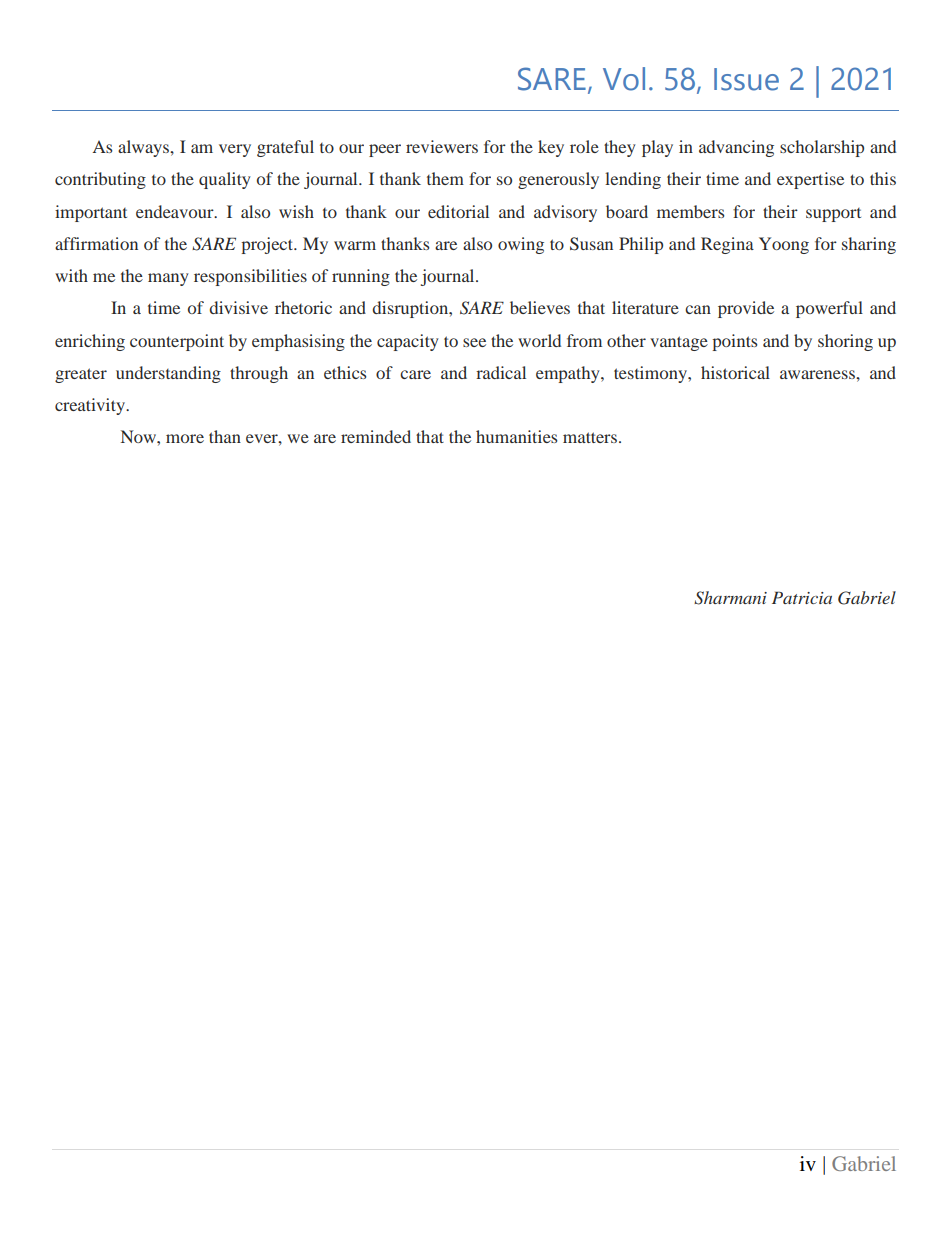  I want to click on Patricia, so click(802, 597).
